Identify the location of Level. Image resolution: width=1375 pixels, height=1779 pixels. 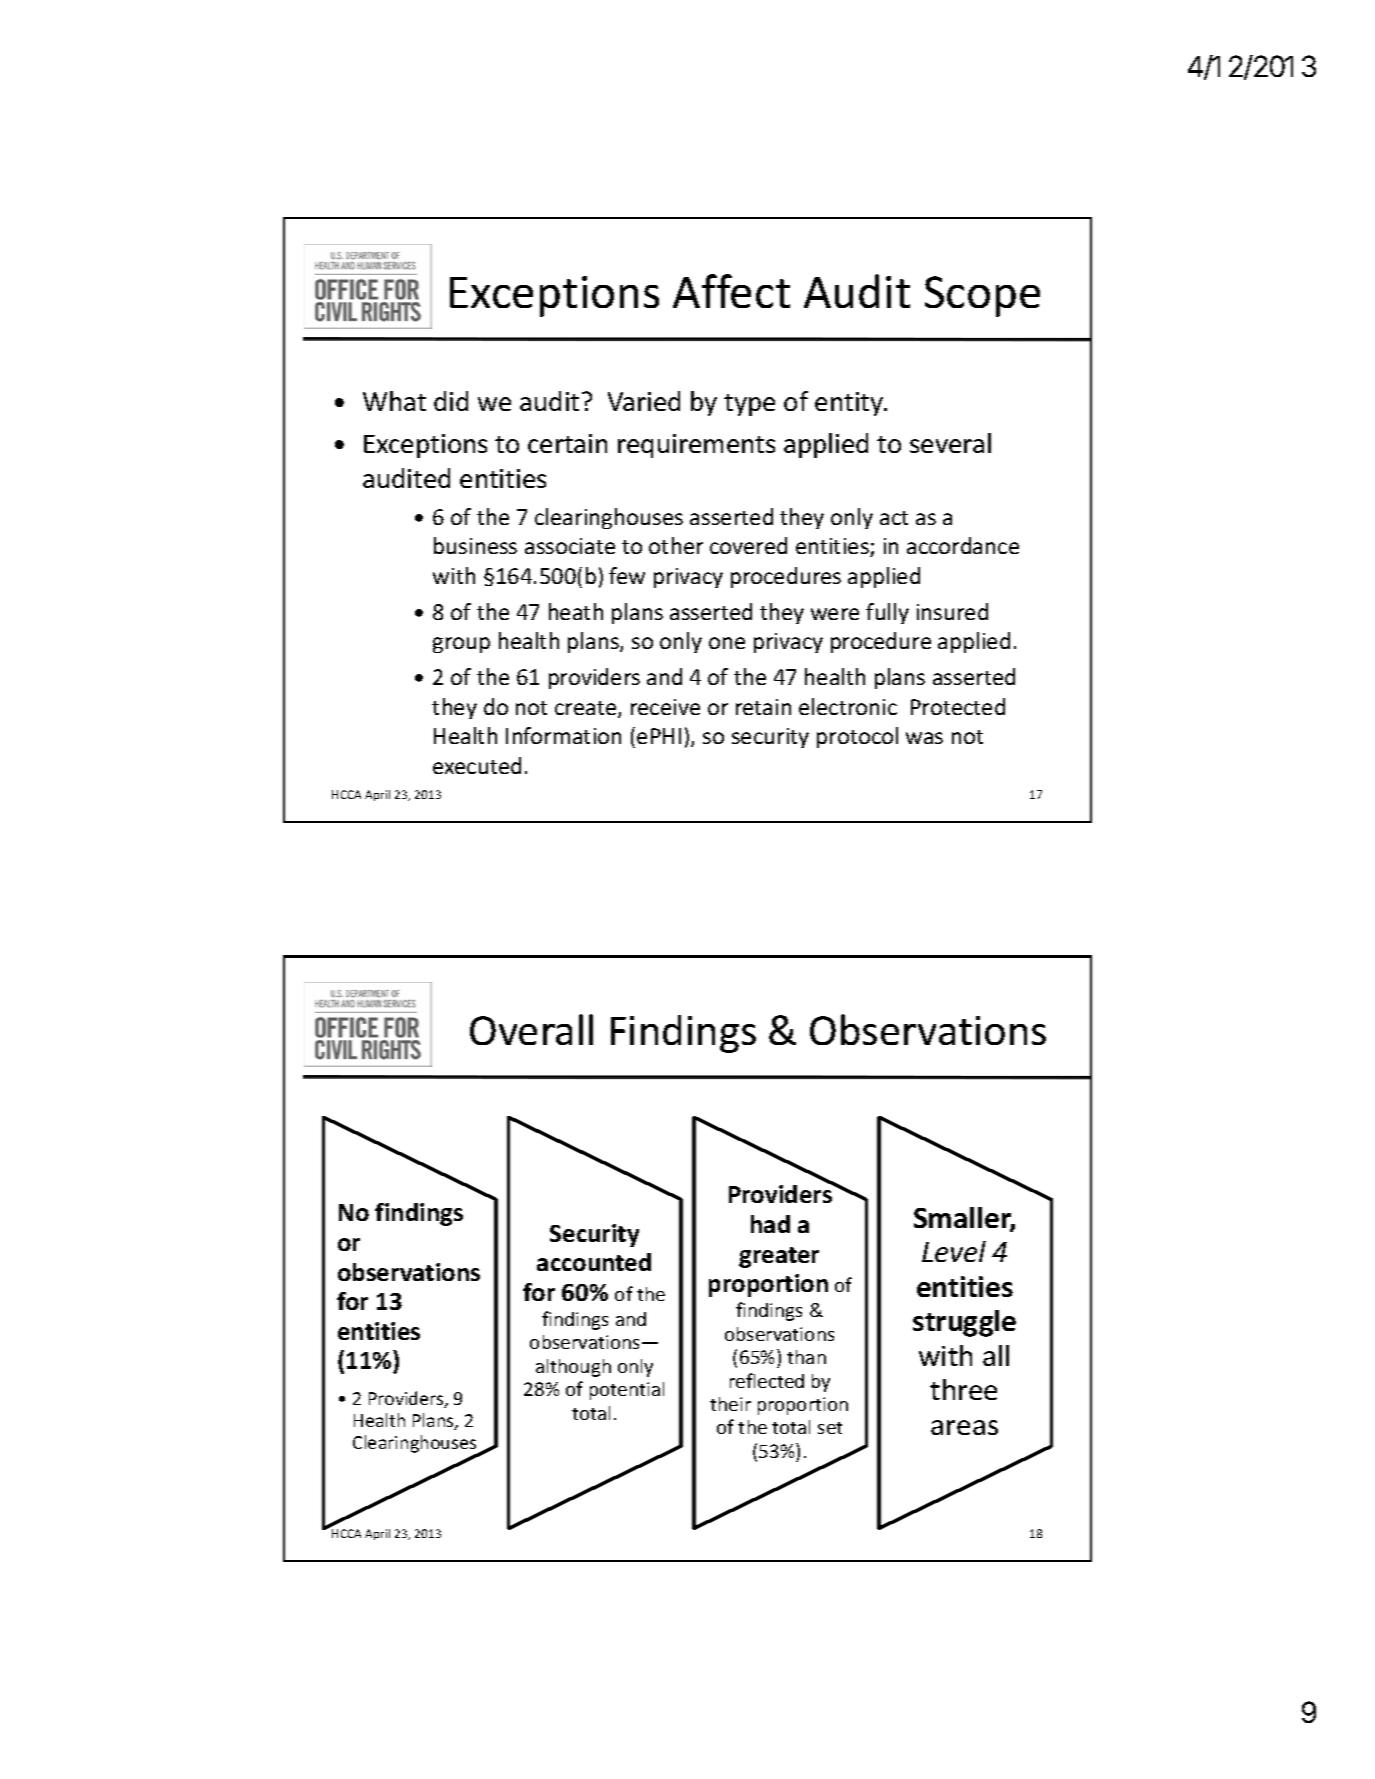
(954, 1251).
